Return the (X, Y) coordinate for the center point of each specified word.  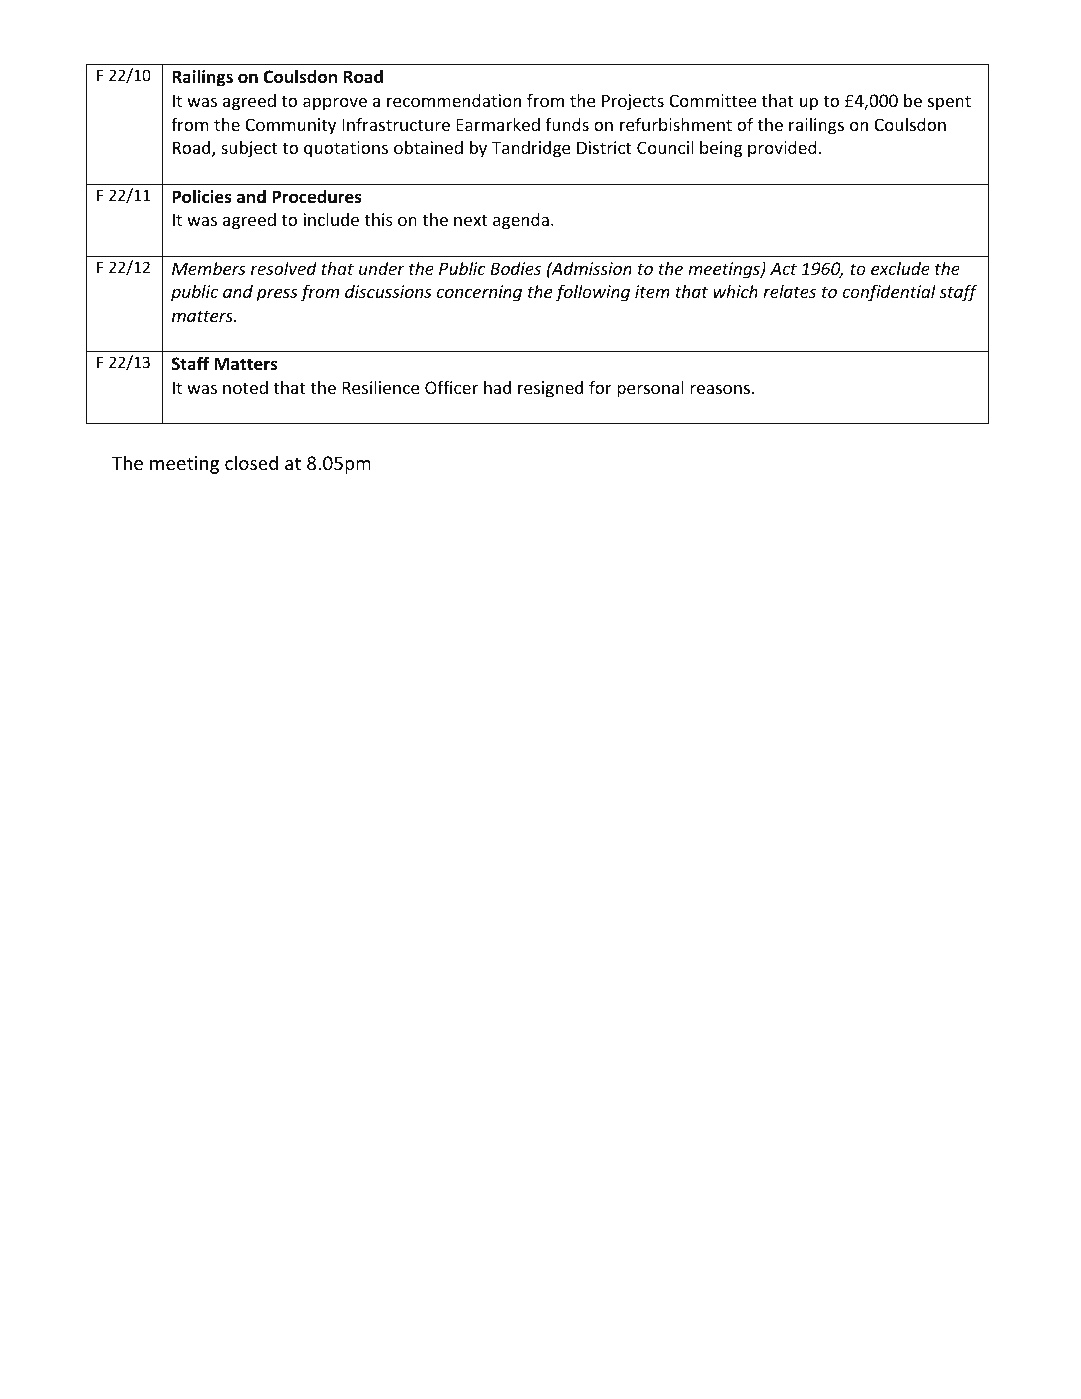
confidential (889, 293)
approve (335, 104)
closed (251, 462)
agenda (521, 221)
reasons (720, 389)
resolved (284, 268)
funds (567, 124)
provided (782, 149)
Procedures (317, 196)
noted (245, 387)
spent (949, 103)
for (600, 387)
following (592, 293)
